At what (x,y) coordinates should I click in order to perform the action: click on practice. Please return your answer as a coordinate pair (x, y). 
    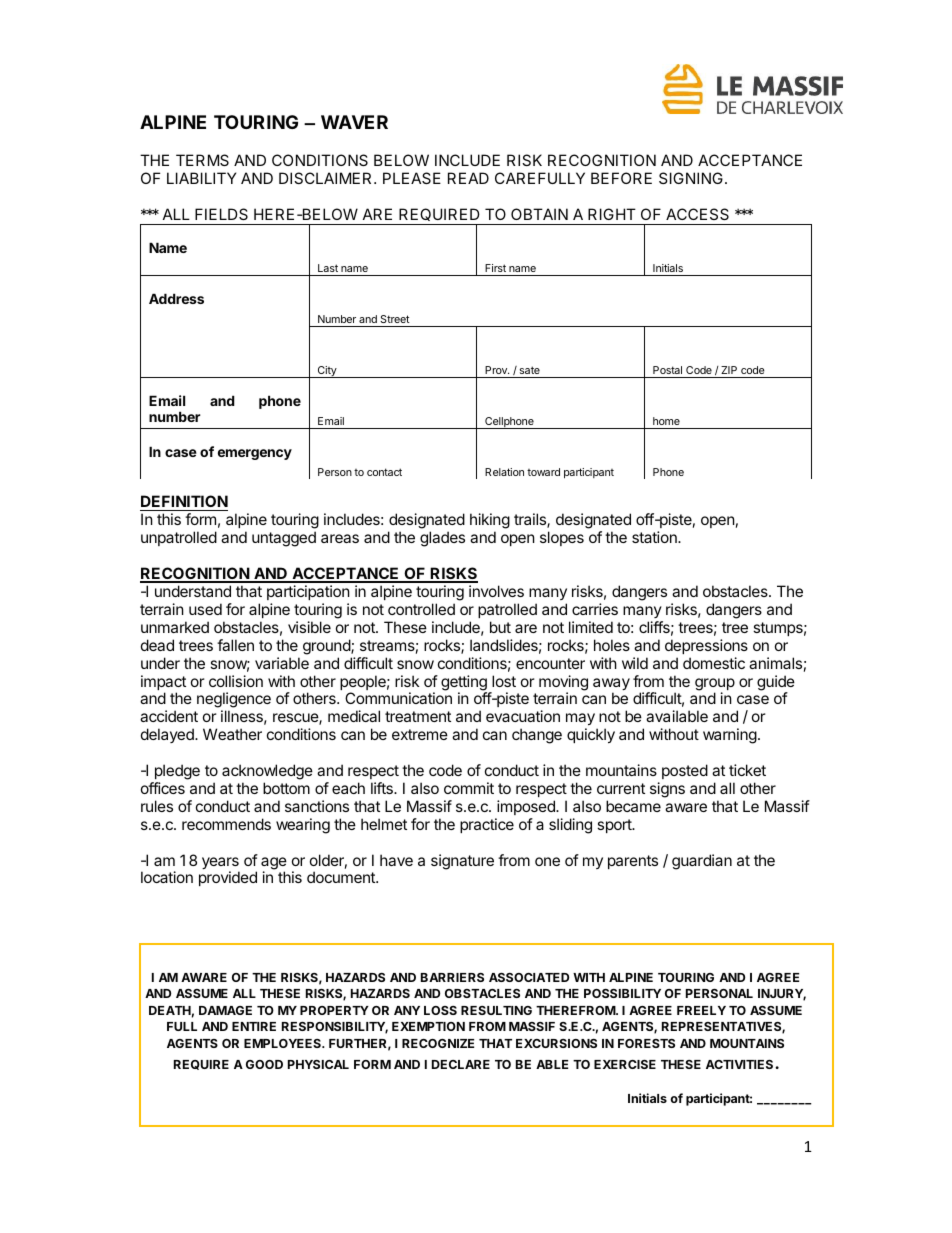
    Looking at the image, I should click on (487, 825).
